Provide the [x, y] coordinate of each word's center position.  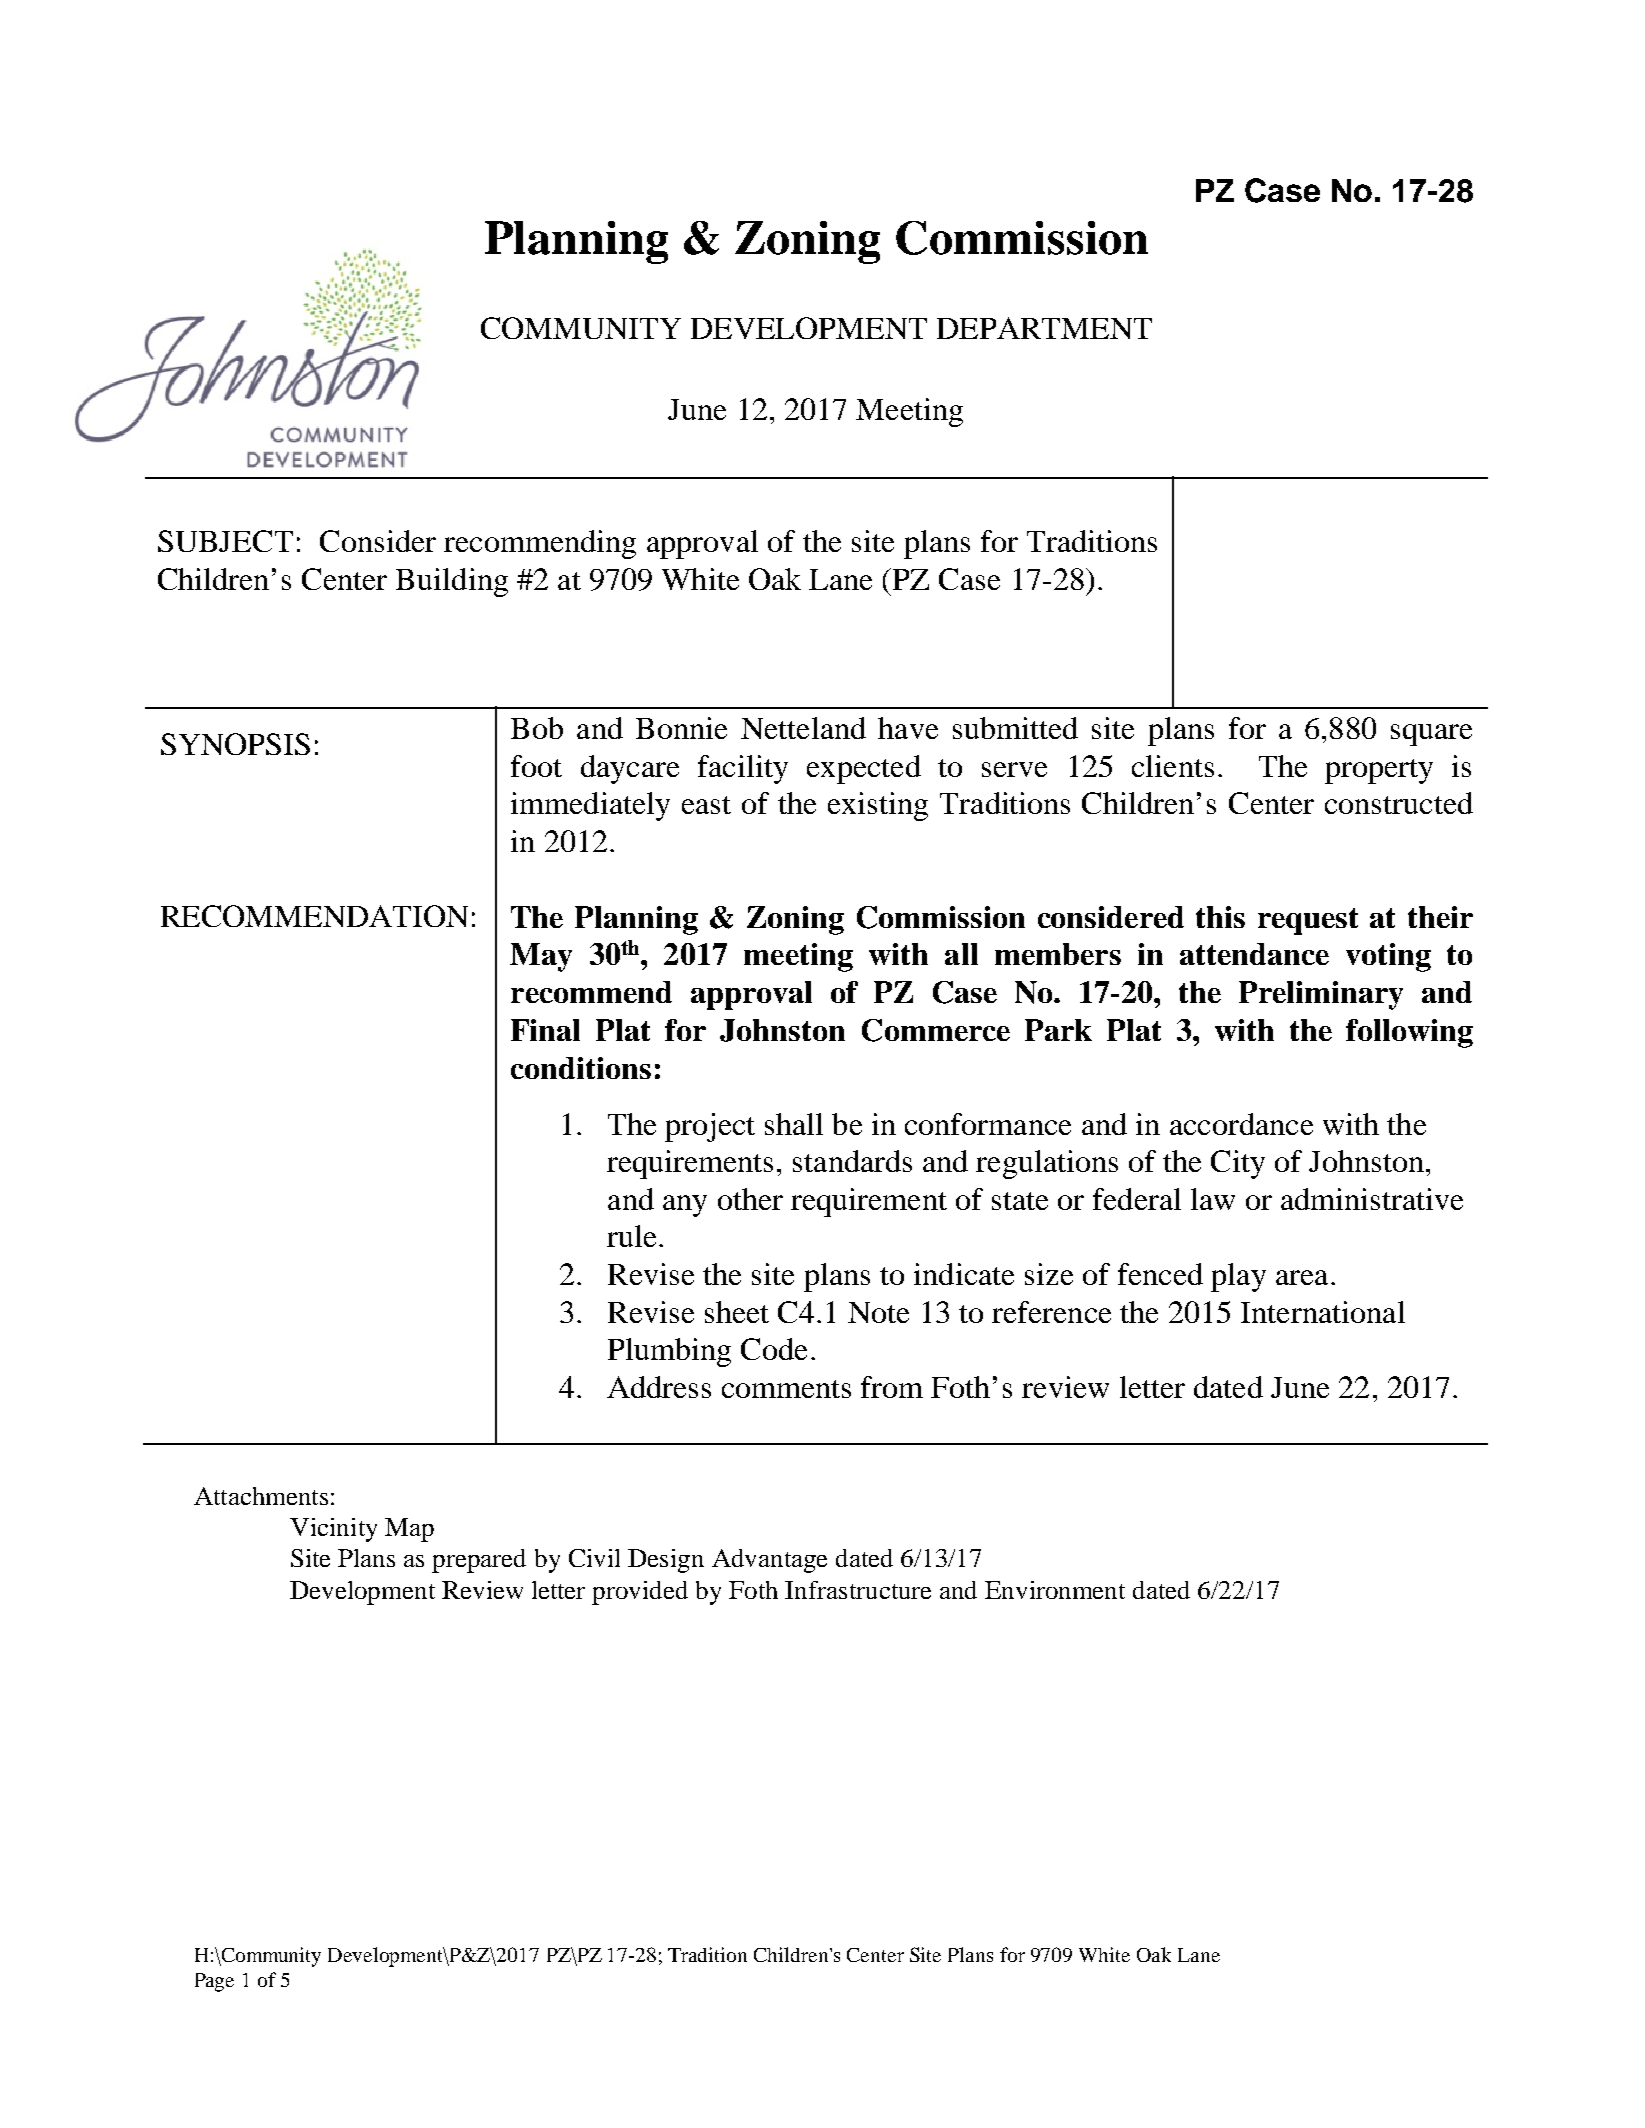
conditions [581, 1068]
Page [214, 1982]
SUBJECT [225, 541]
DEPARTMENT [1044, 328]
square [1431, 735]
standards [852, 1161]
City [1238, 1164]
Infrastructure [858, 1590]
